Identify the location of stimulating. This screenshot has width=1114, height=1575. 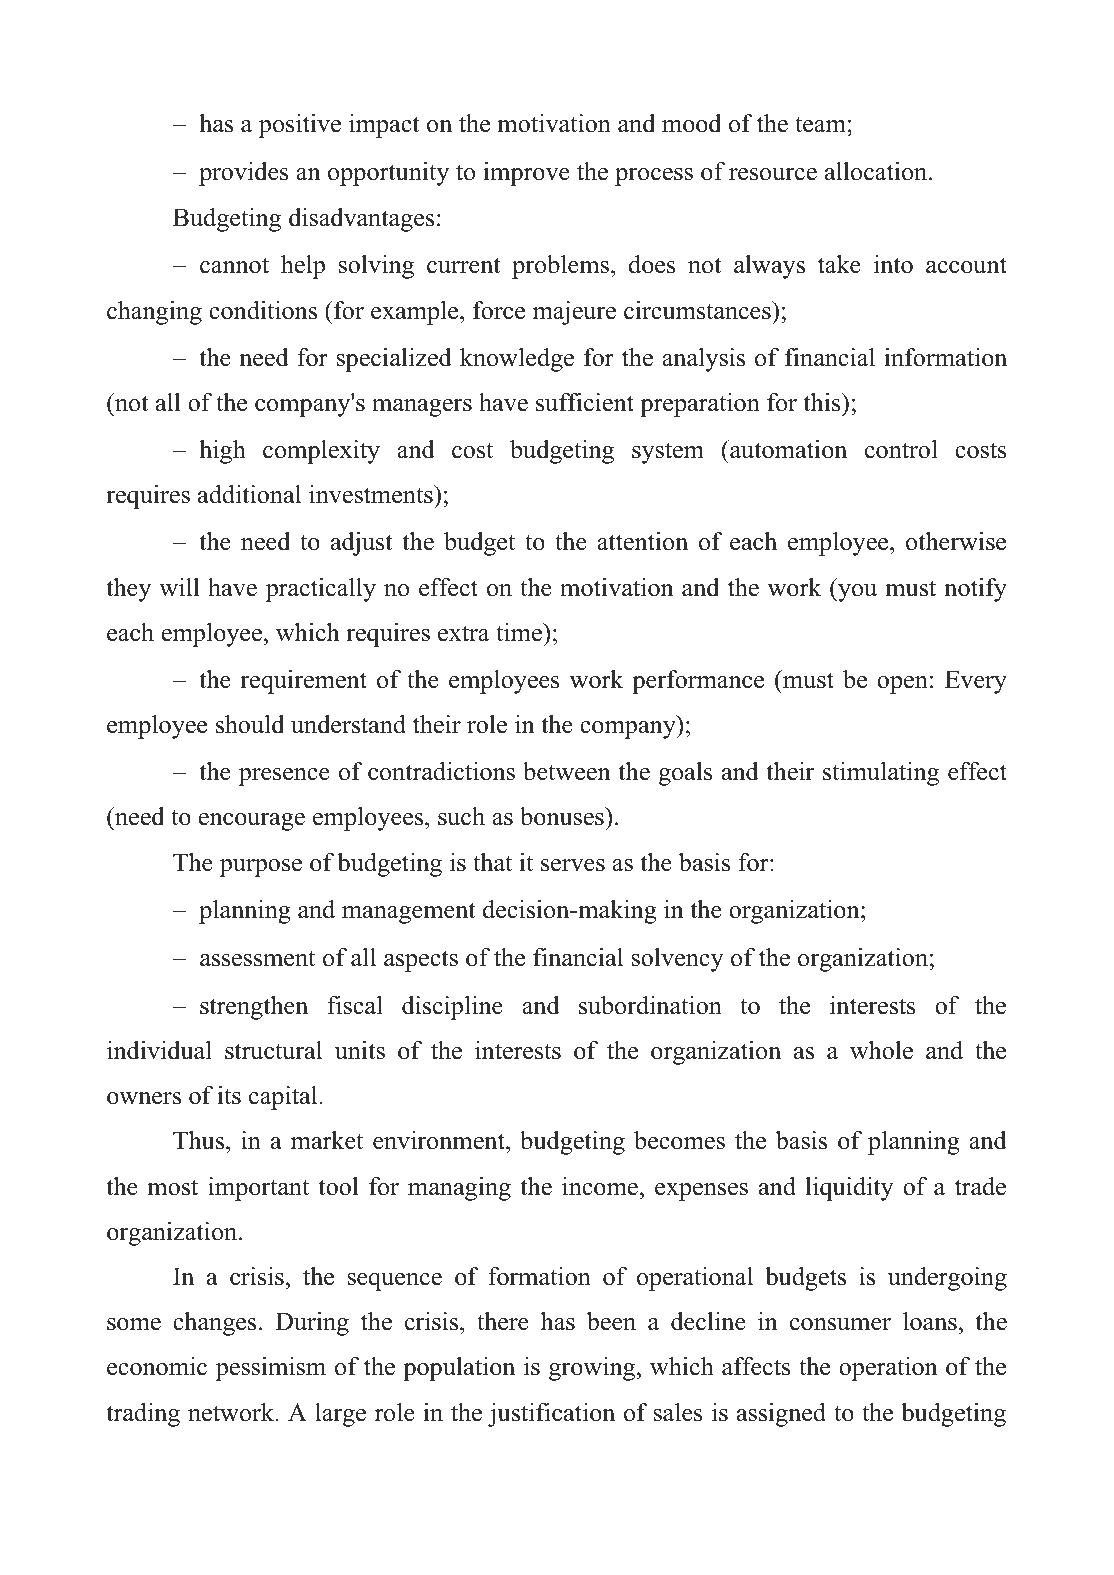
(881, 774).
